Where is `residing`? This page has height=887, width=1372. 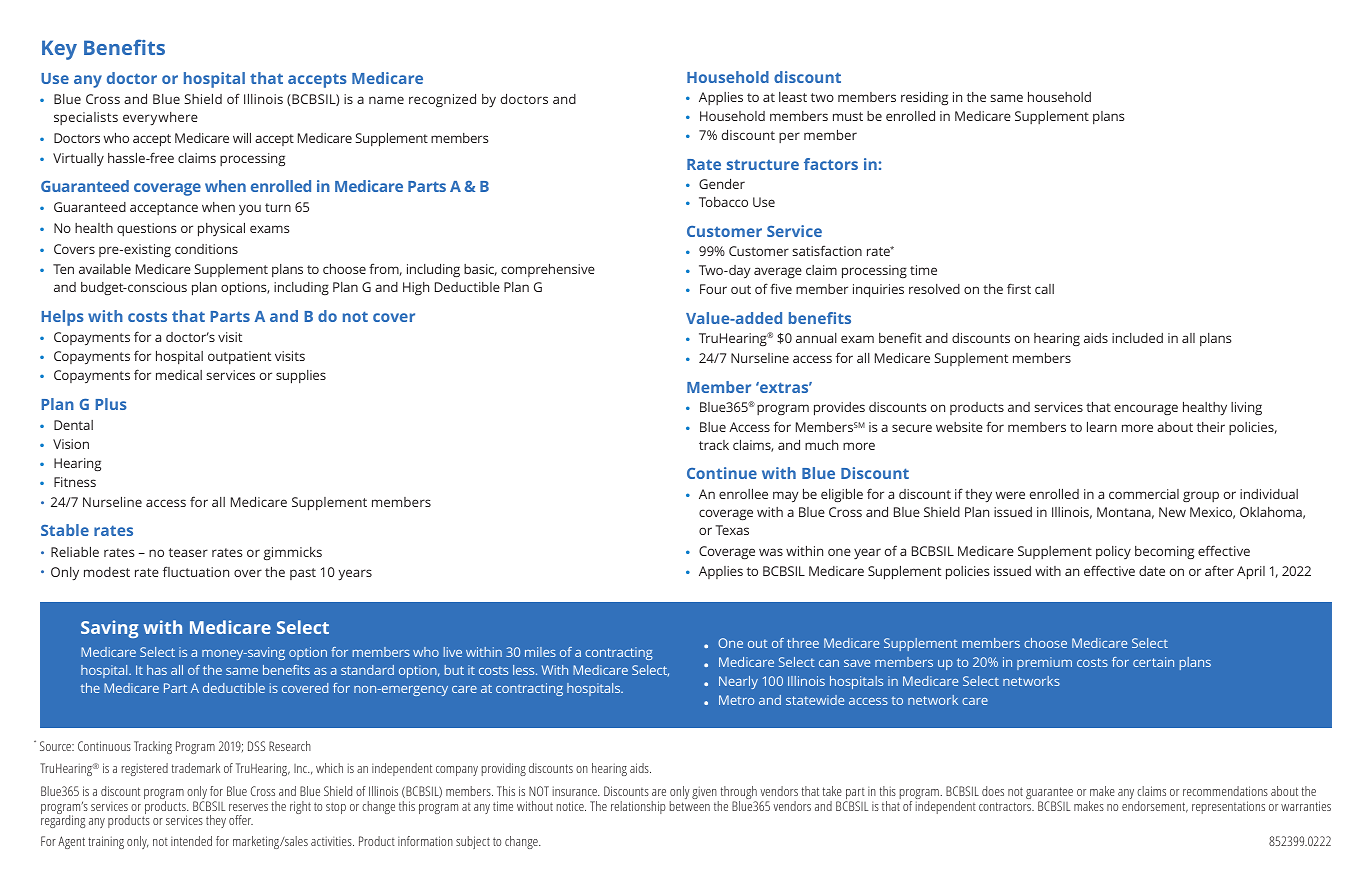 residing is located at coordinates (924, 98).
